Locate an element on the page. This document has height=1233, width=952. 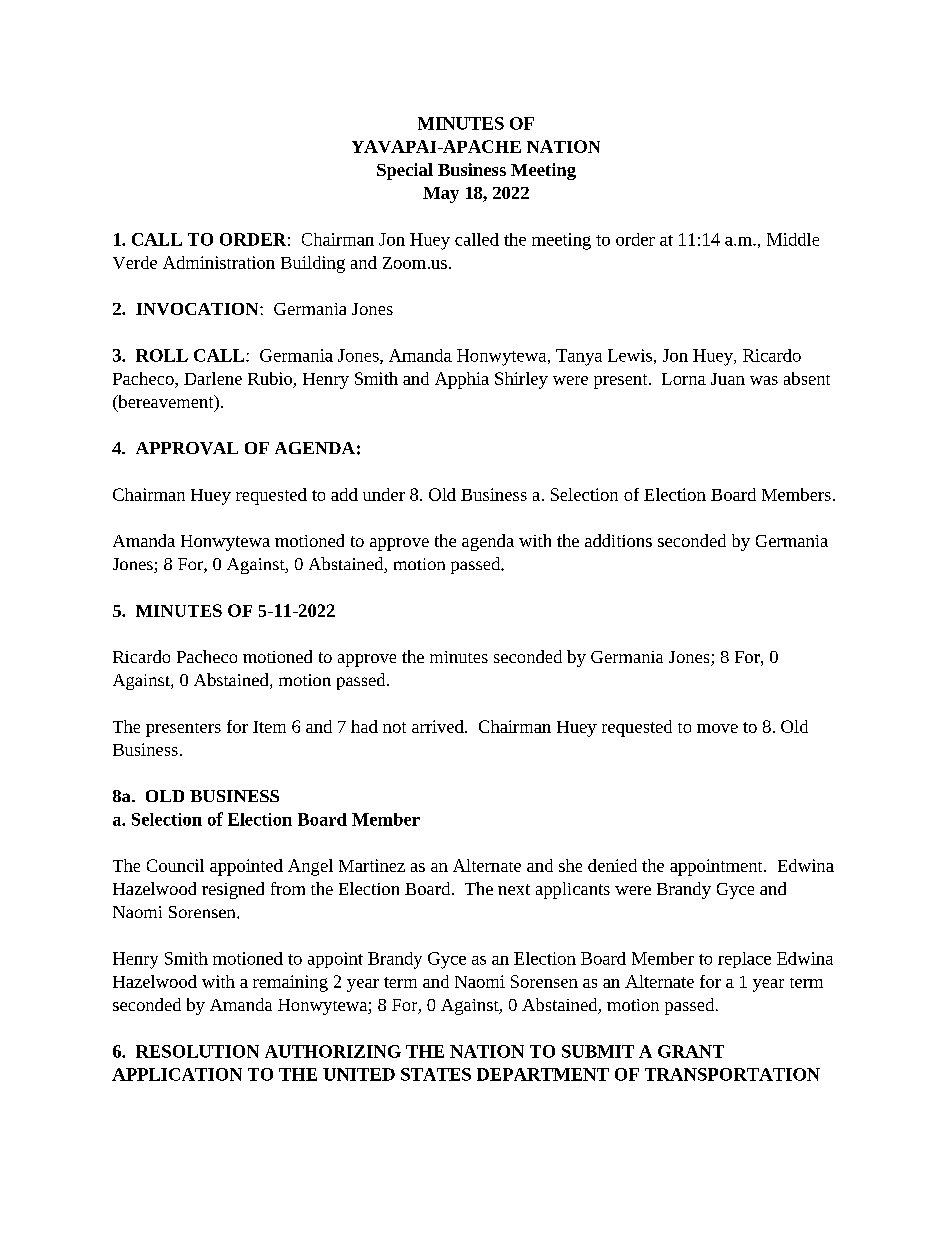
Administration is located at coordinates (219, 262).
